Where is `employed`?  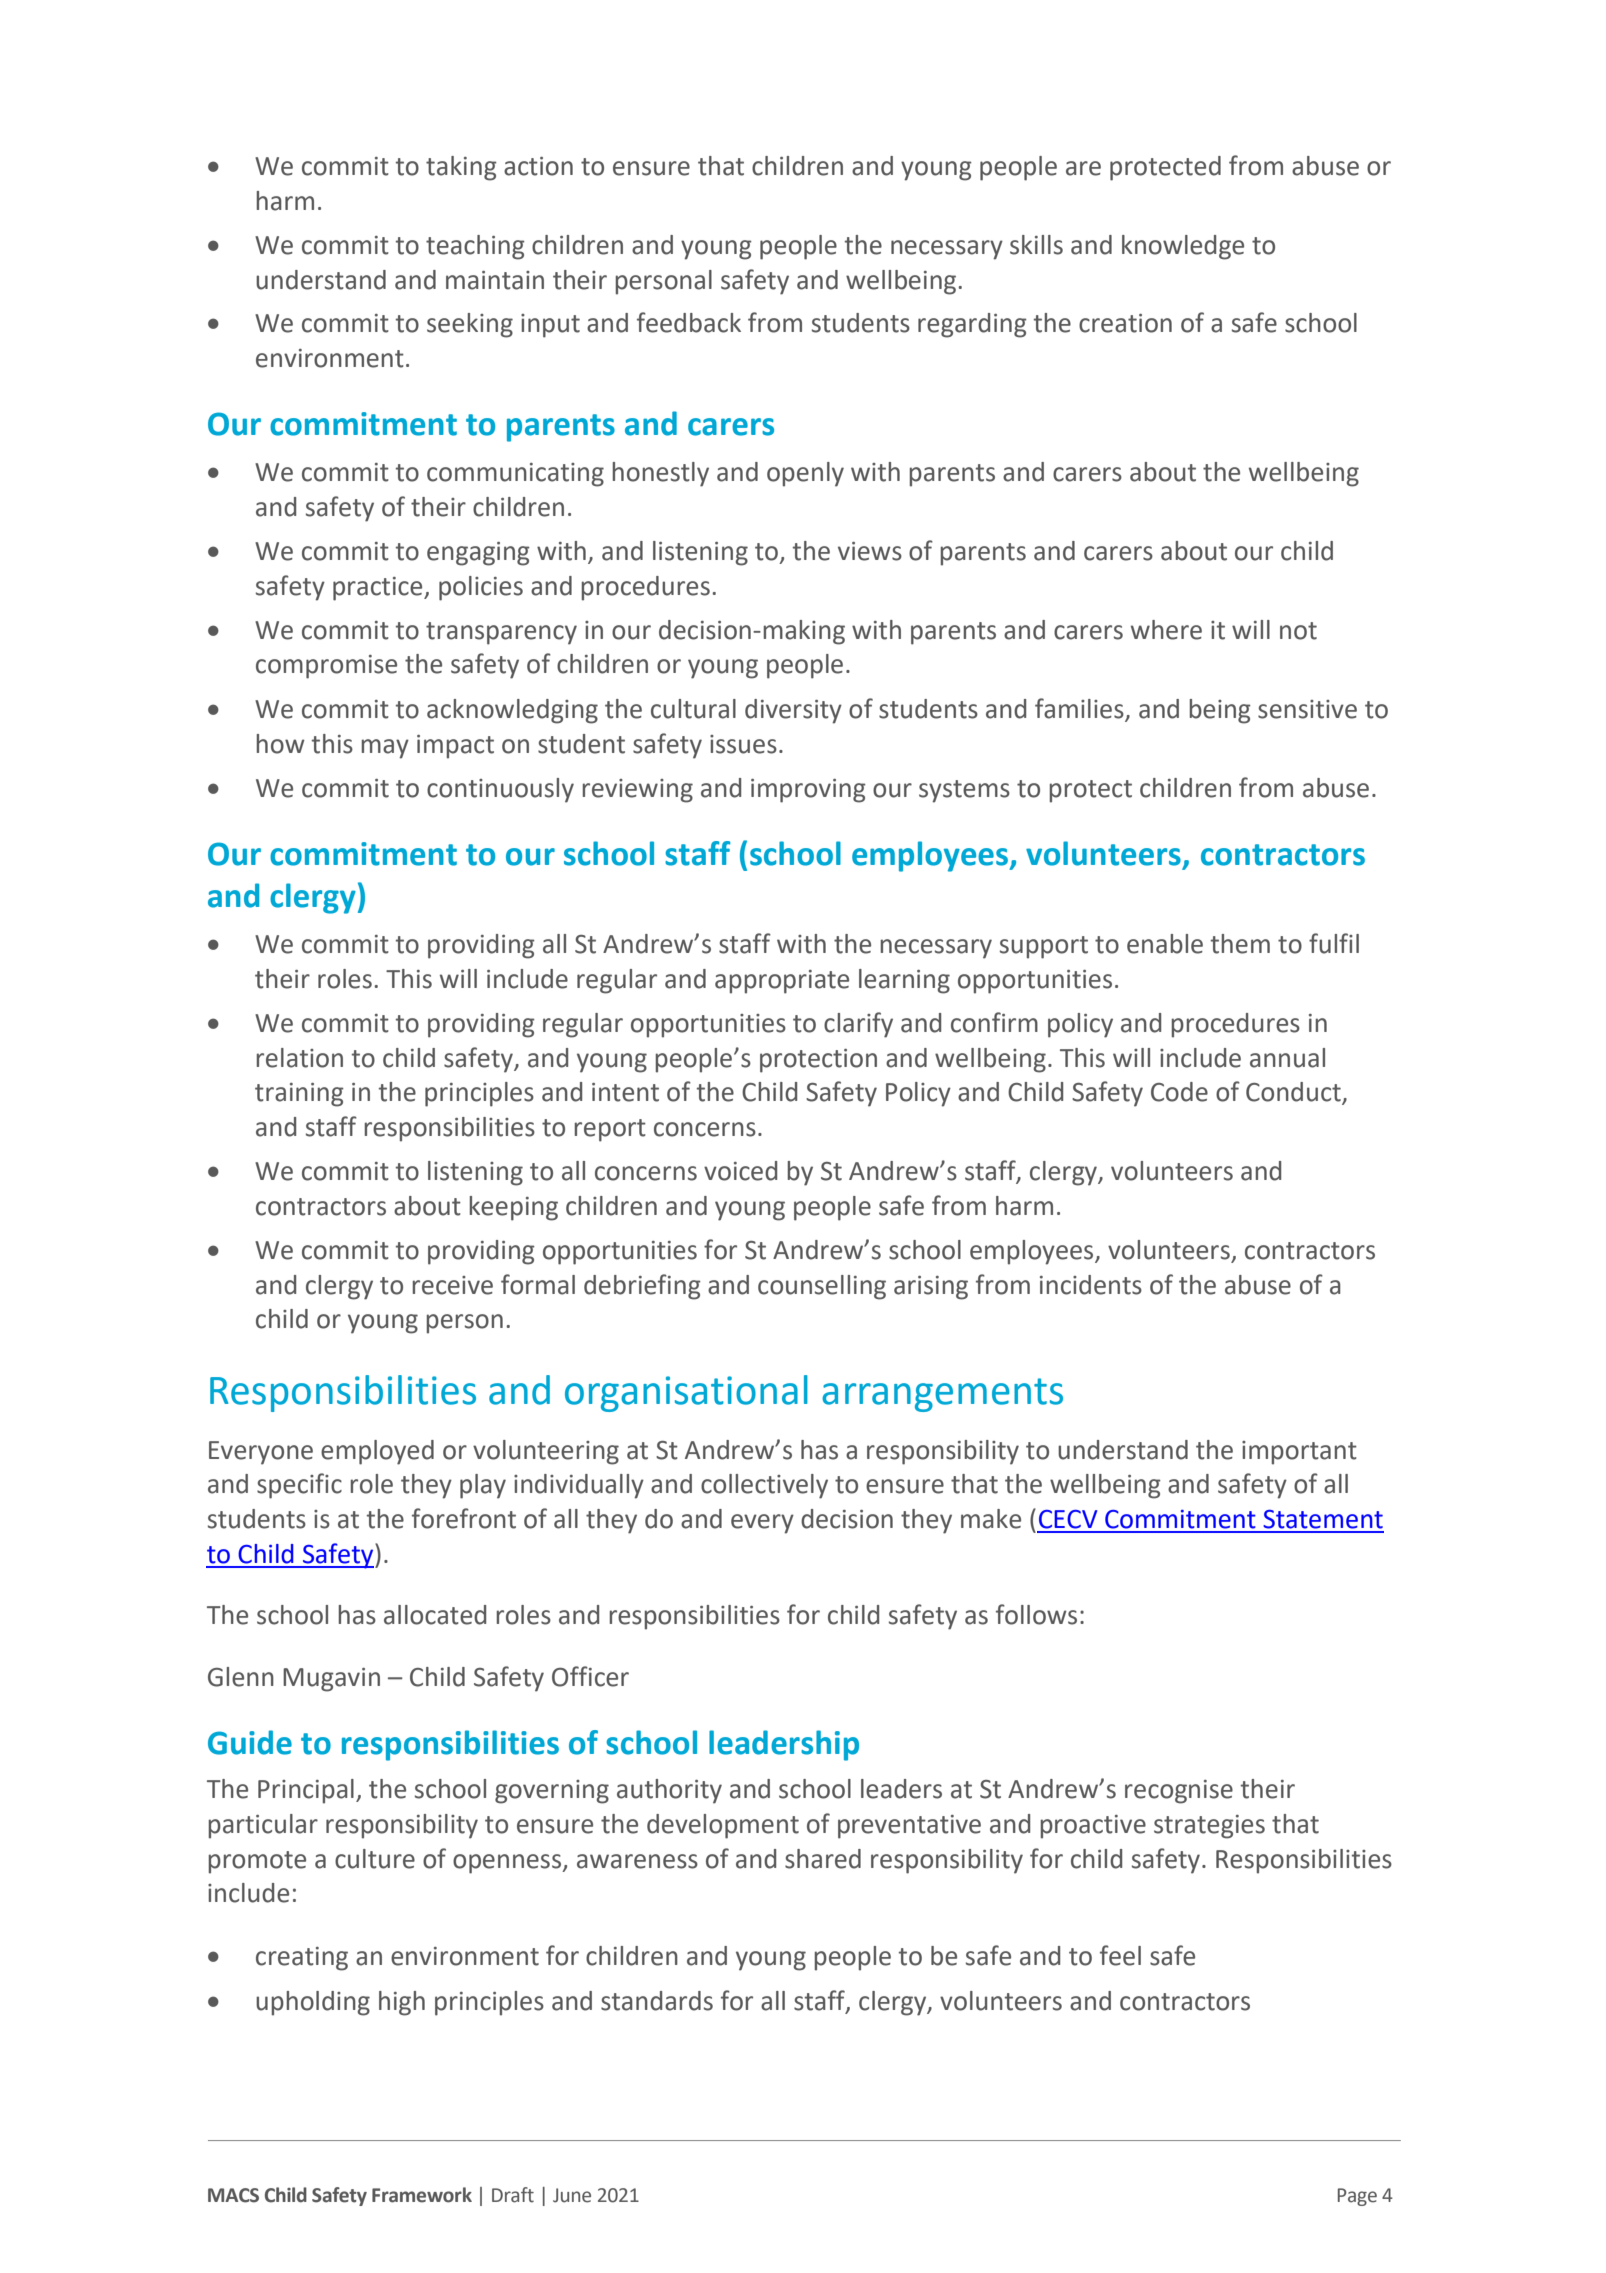
employed is located at coordinates (377, 1452).
